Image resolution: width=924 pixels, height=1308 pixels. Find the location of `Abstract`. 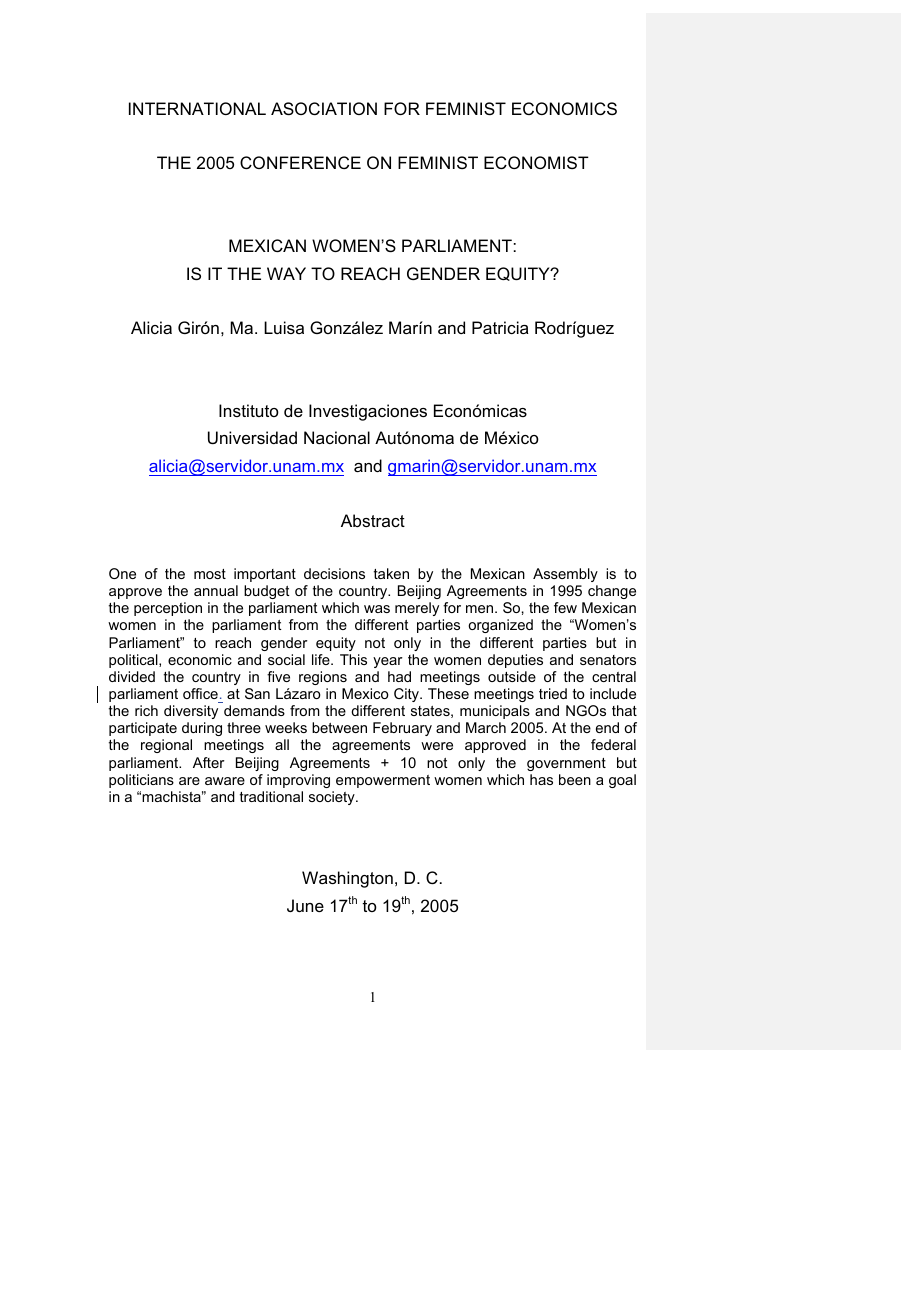

Abstract is located at coordinates (373, 520).
